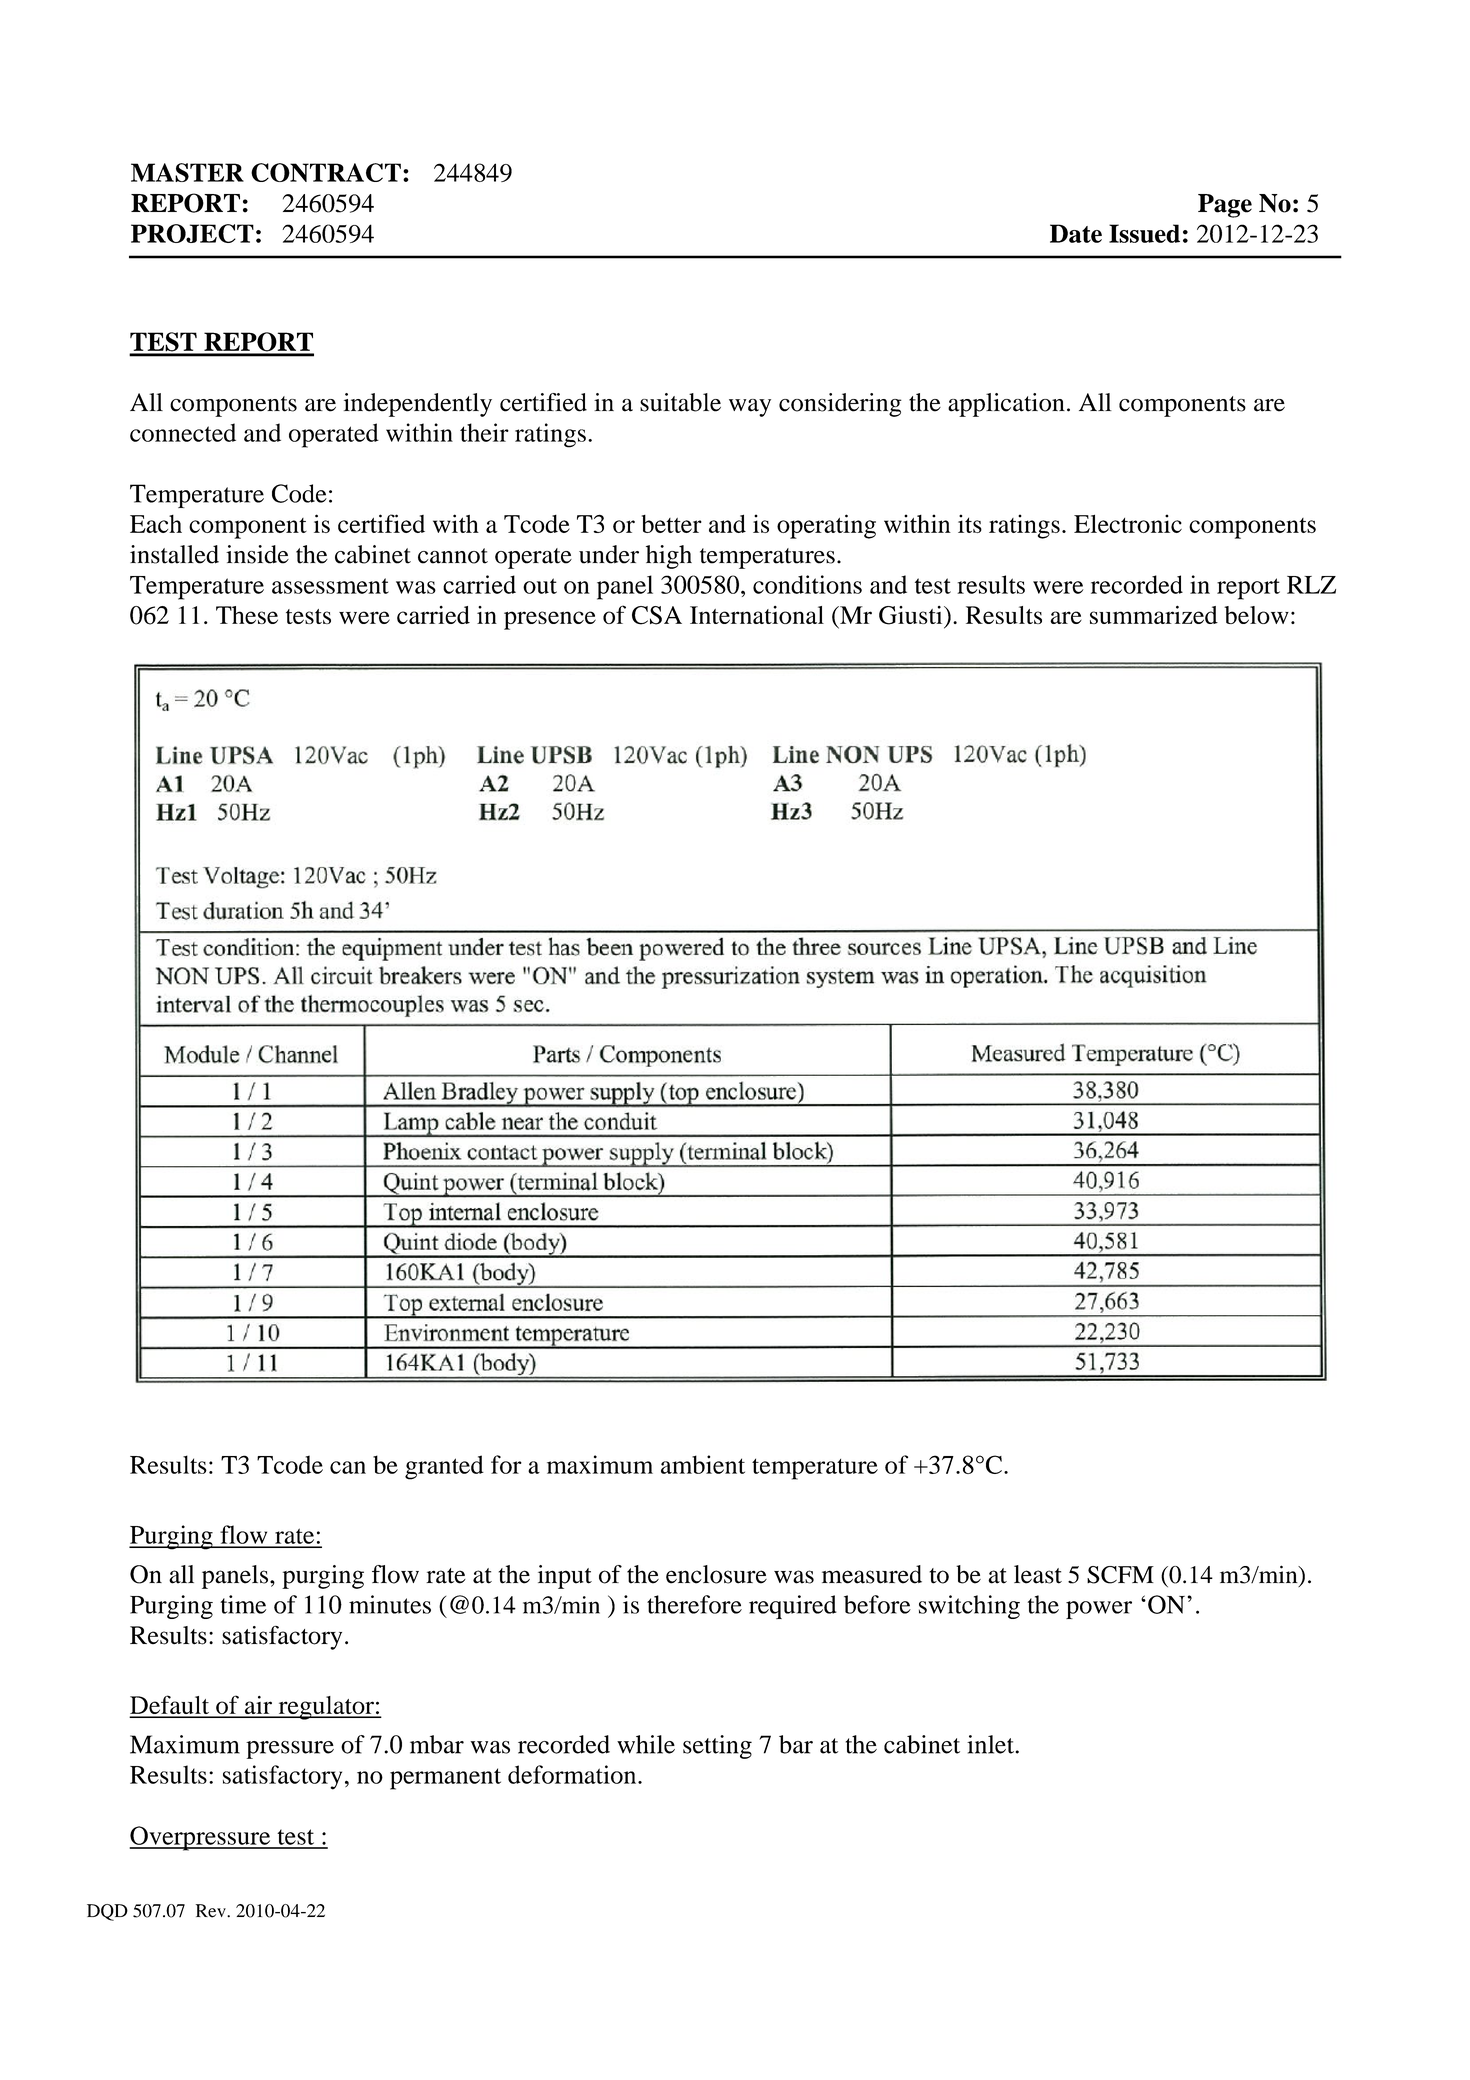 Image resolution: width=1470 pixels, height=2080 pixels. I want to click on Issued, so click(1144, 233).
